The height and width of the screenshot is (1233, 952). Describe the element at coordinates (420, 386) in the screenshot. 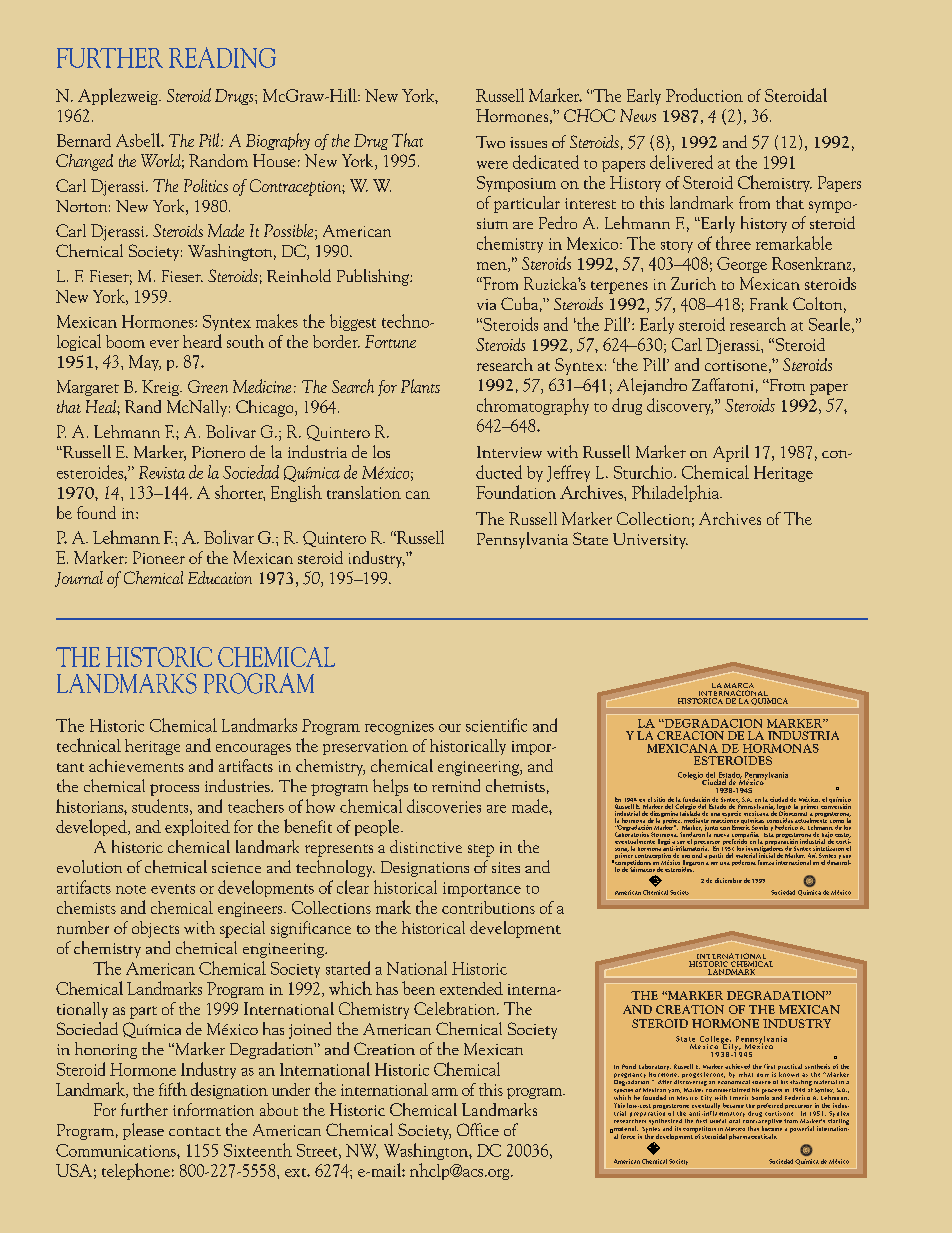

I see `Plants` at that location.
